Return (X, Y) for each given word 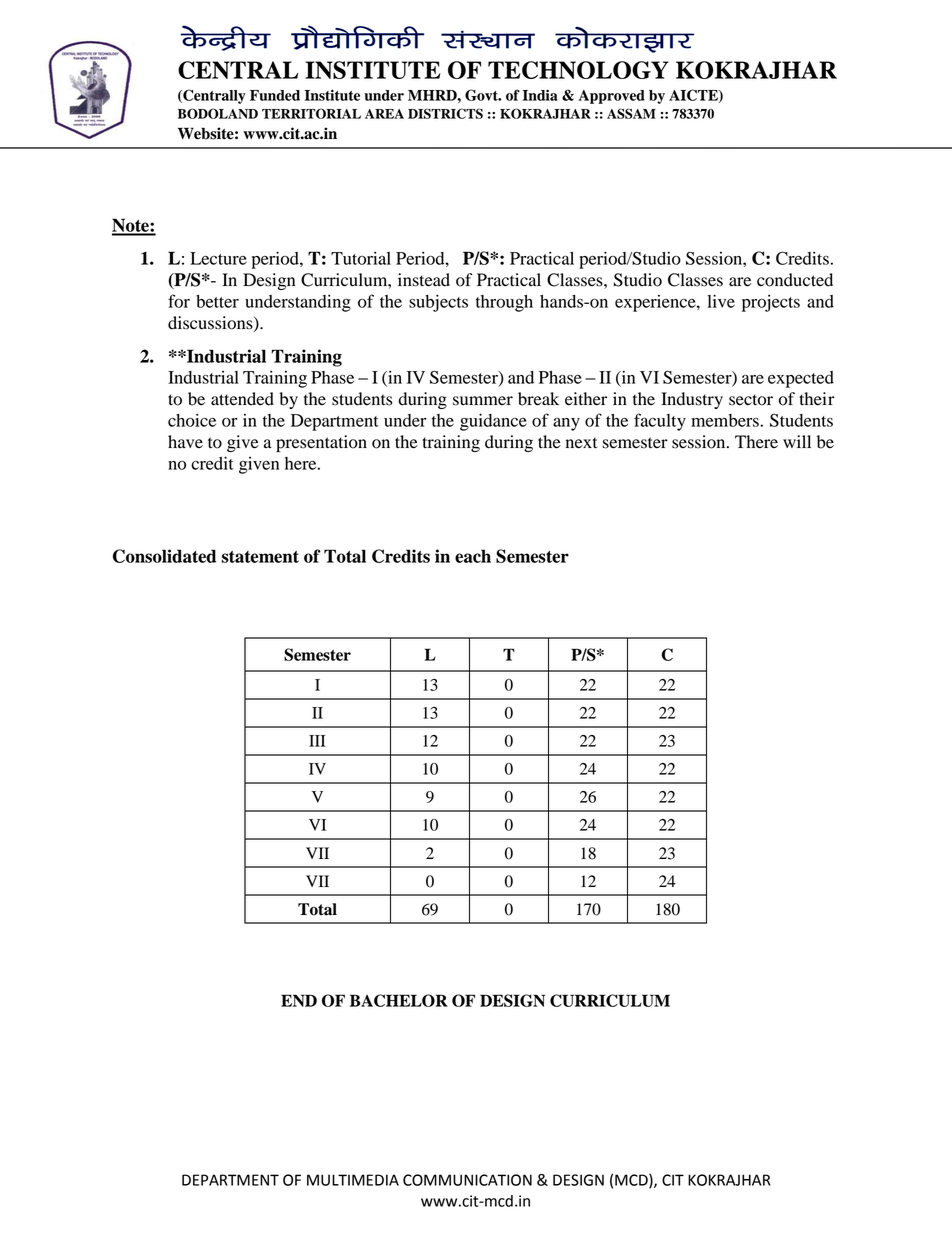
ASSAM (631, 113)
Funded (275, 95)
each (473, 556)
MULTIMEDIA (353, 1180)
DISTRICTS (445, 113)
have (185, 442)
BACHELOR (399, 1000)
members (725, 420)
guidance (493, 422)
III (317, 741)
